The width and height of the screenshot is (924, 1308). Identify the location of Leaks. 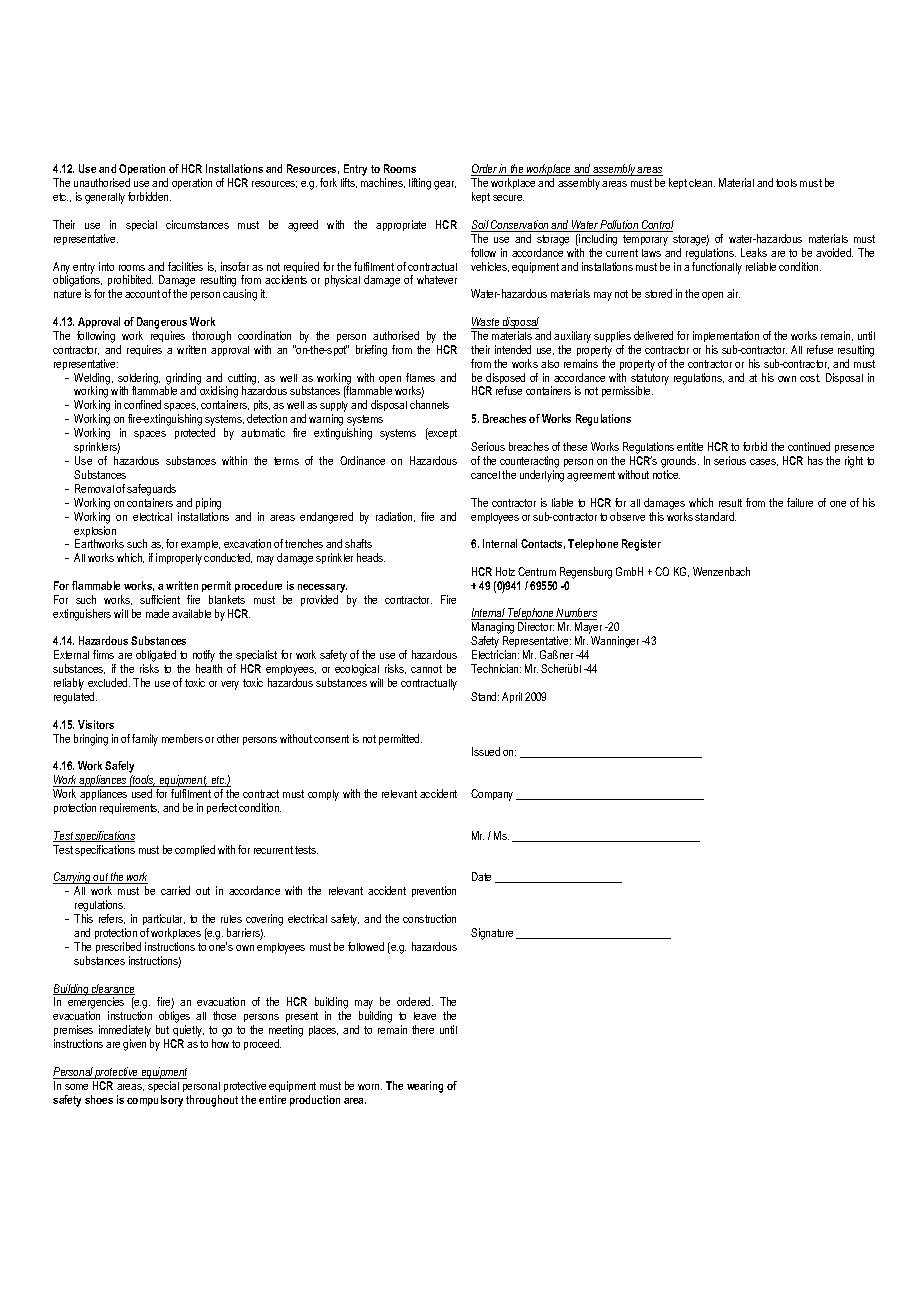
(754, 252).
